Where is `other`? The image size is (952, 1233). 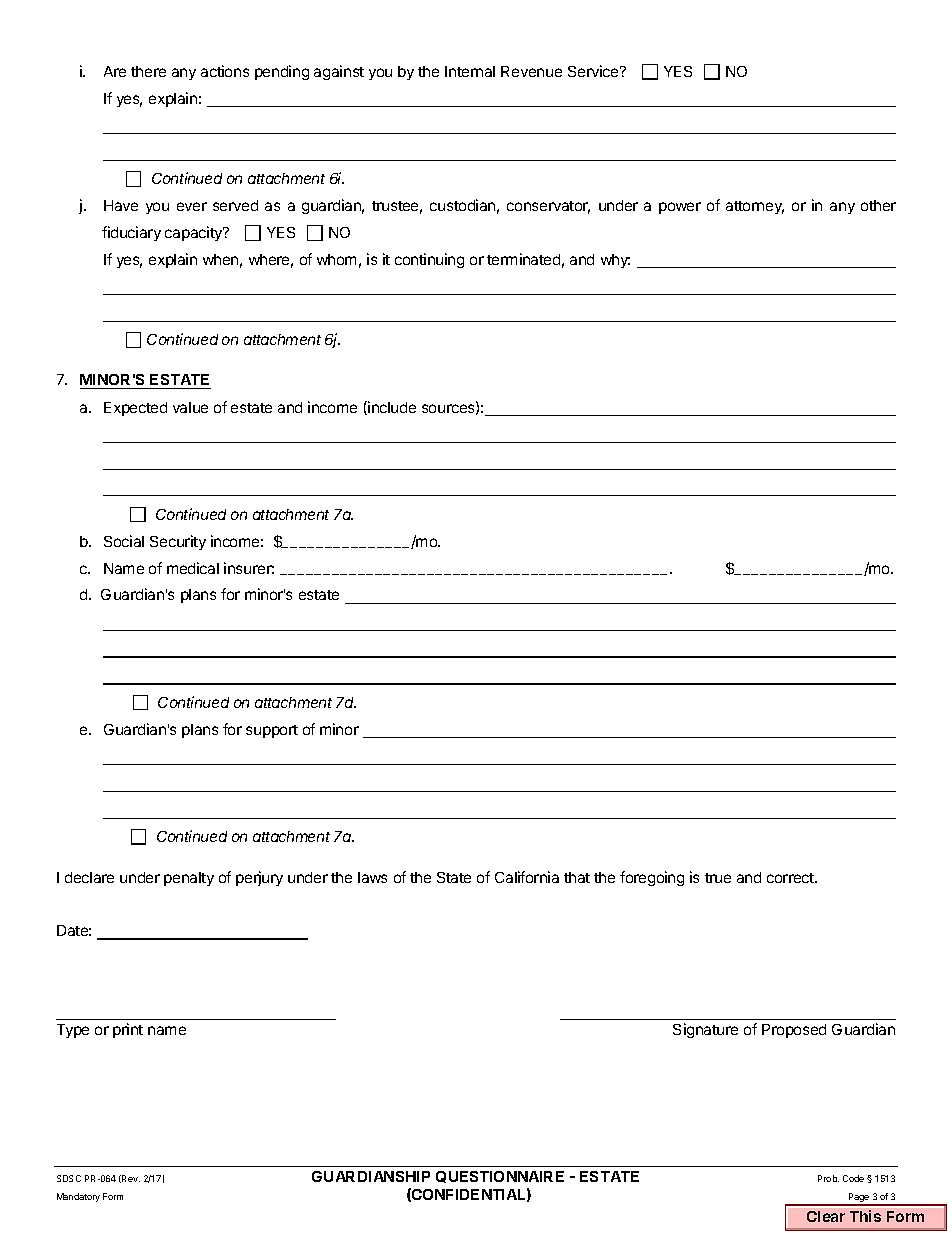
other is located at coordinates (878, 205).
